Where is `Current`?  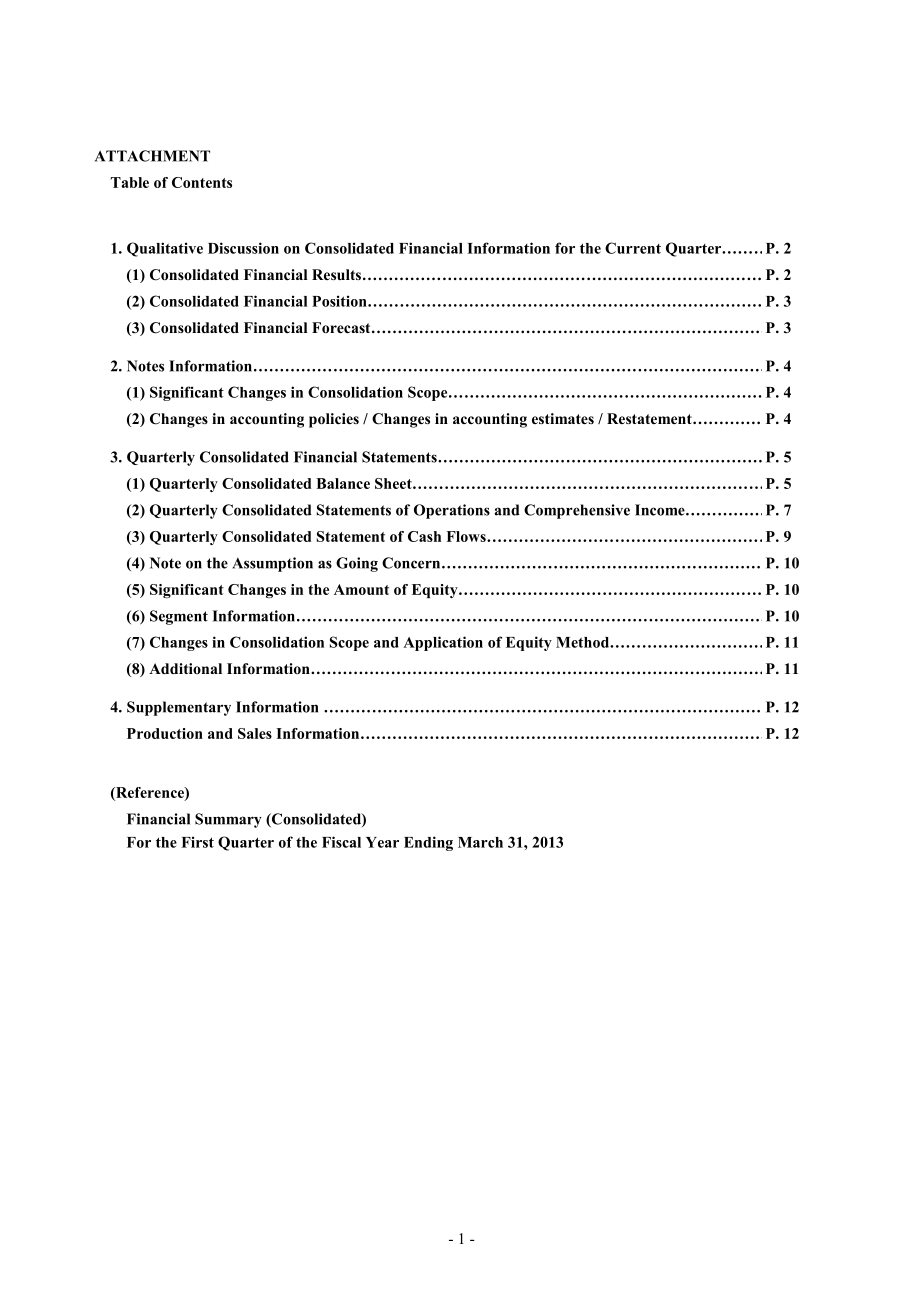 Current is located at coordinates (633, 248).
